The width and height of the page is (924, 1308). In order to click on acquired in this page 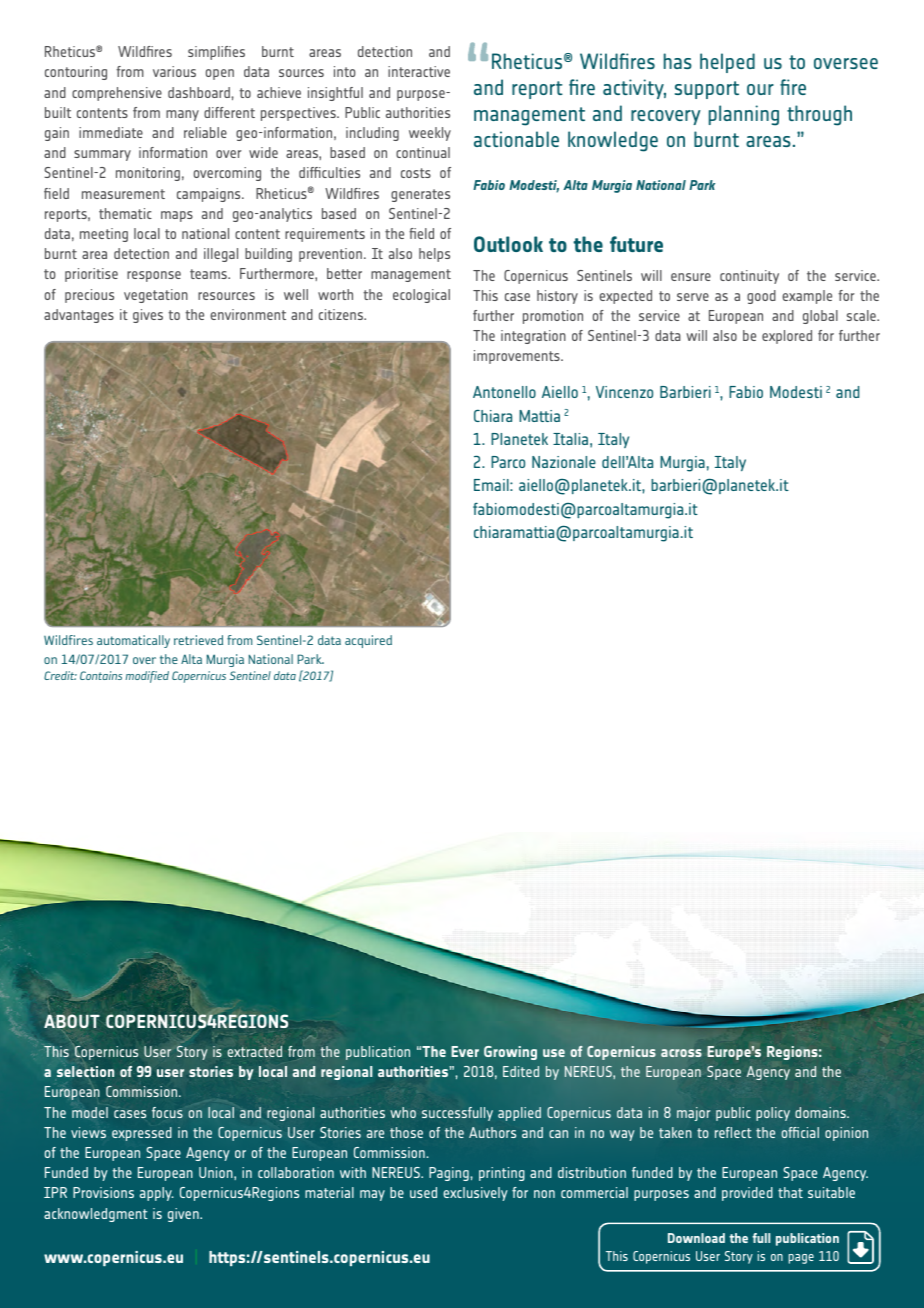, I will do `click(368, 641)`.
